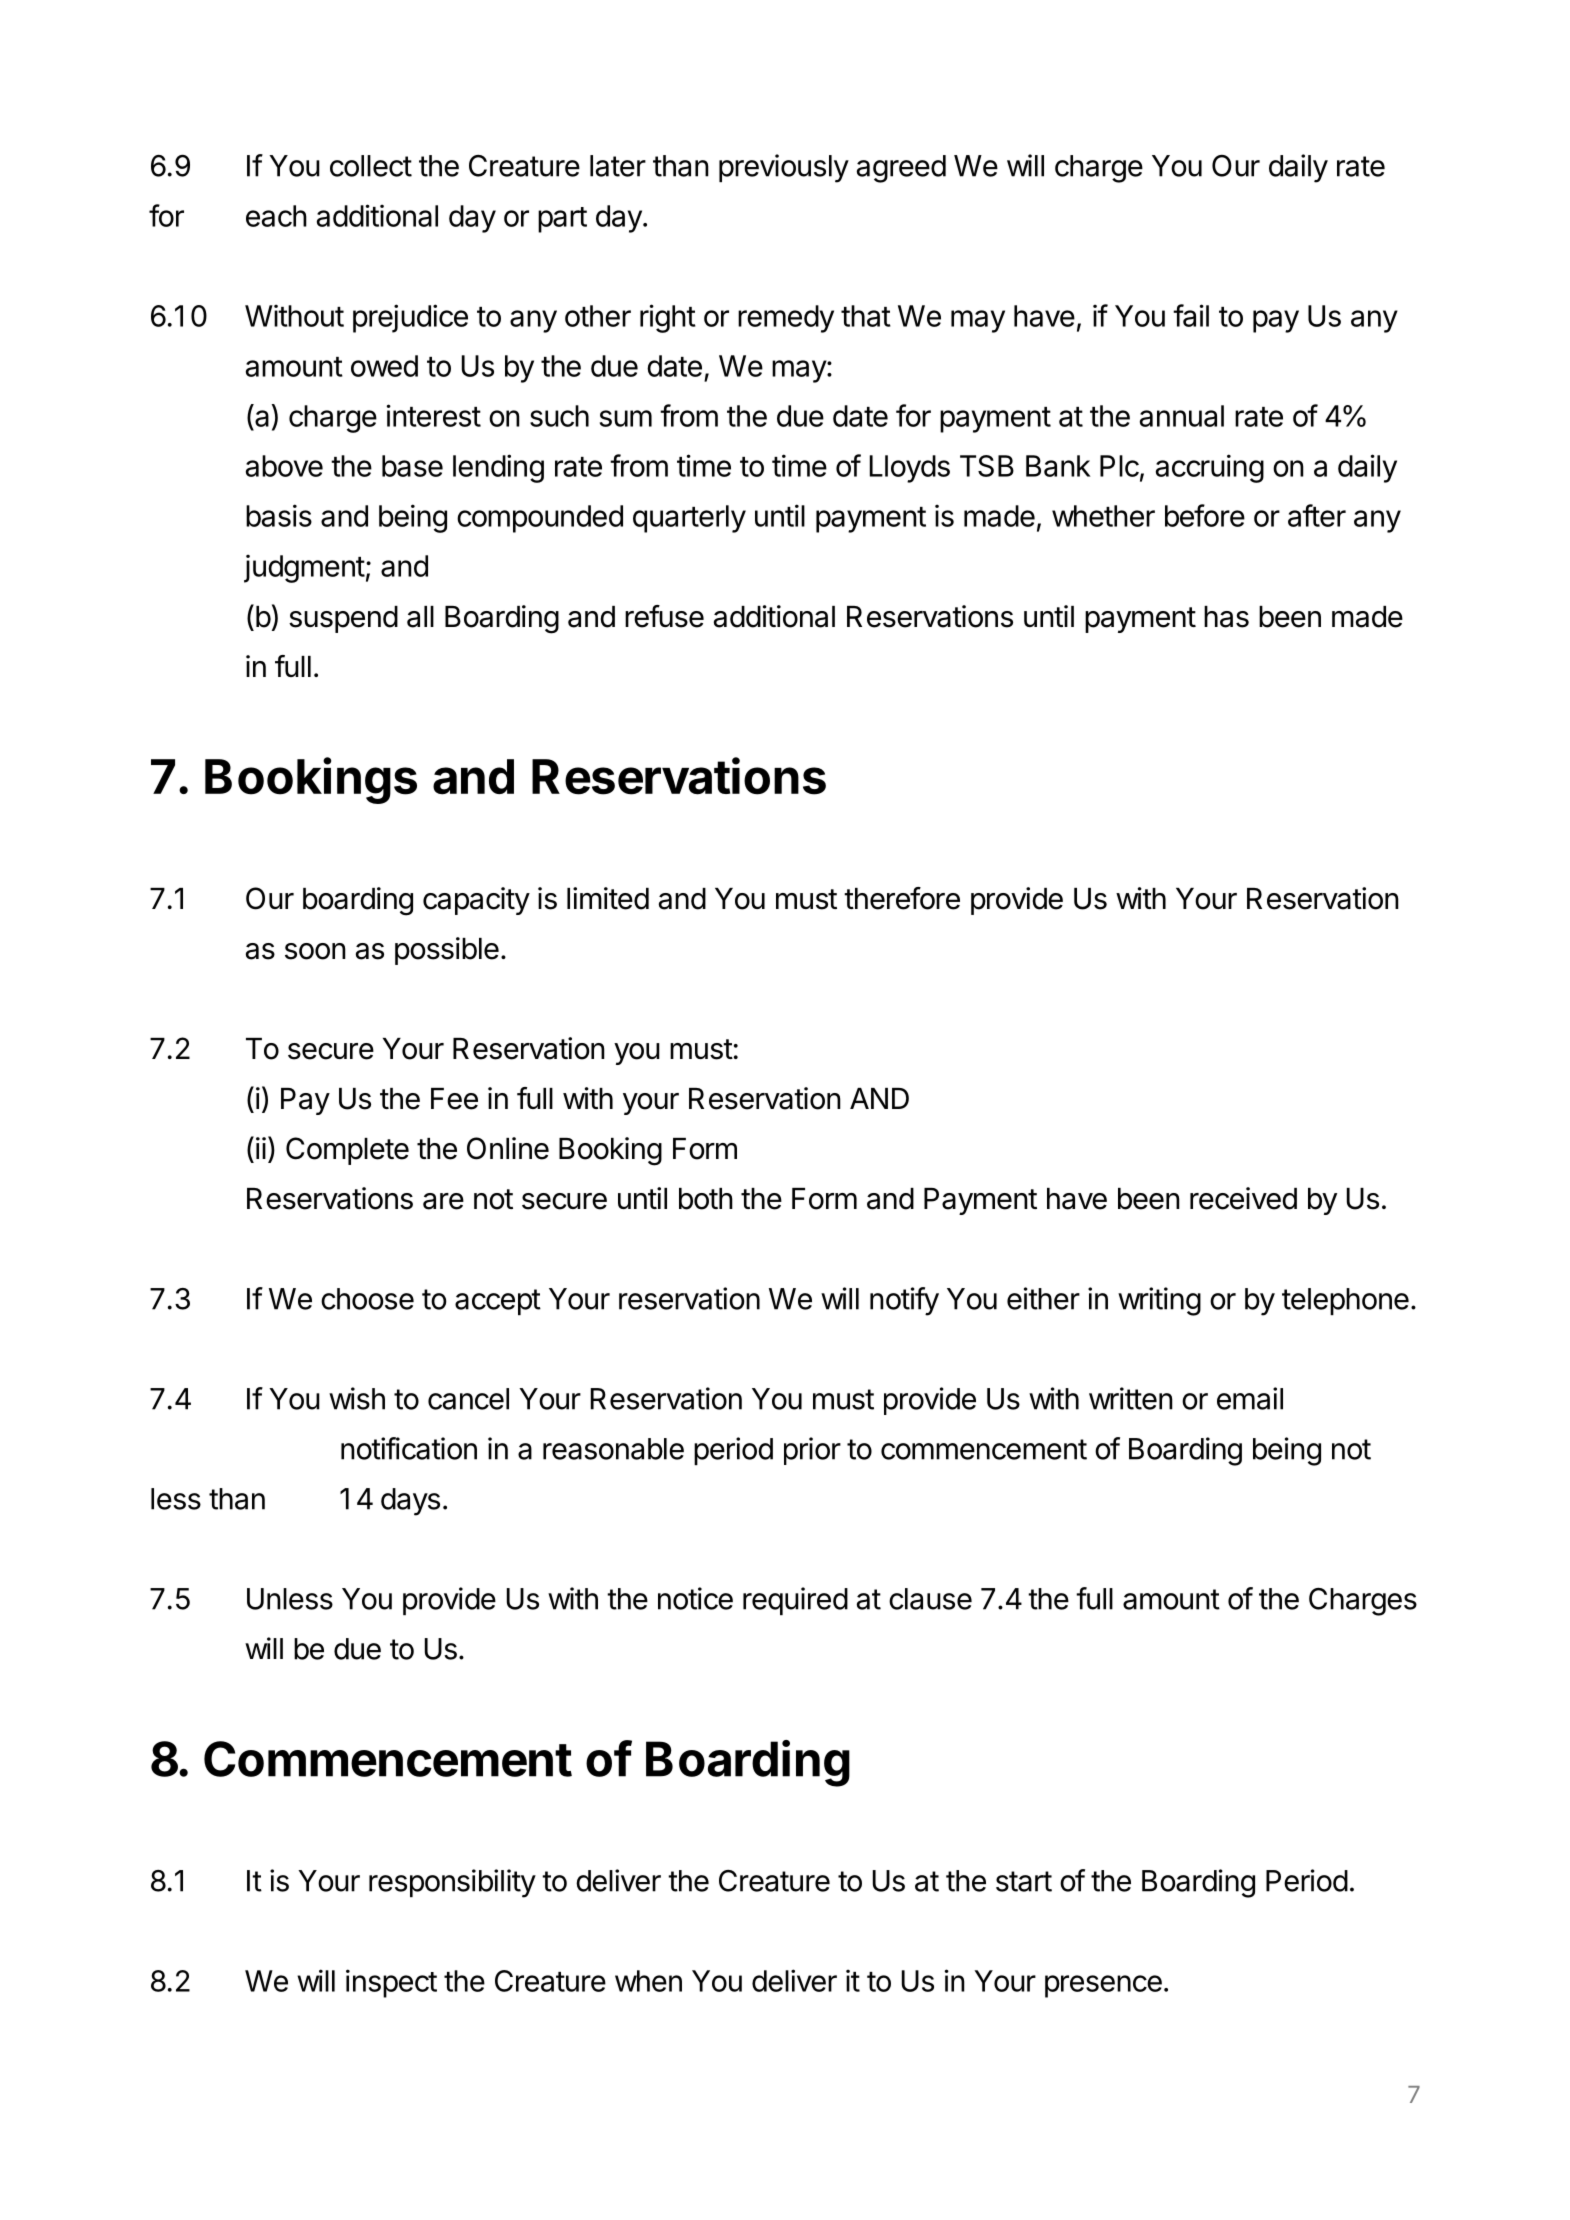 Image resolution: width=1570 pixels, height=2220 pixels. I want to click on both, so click(706, 1199).
